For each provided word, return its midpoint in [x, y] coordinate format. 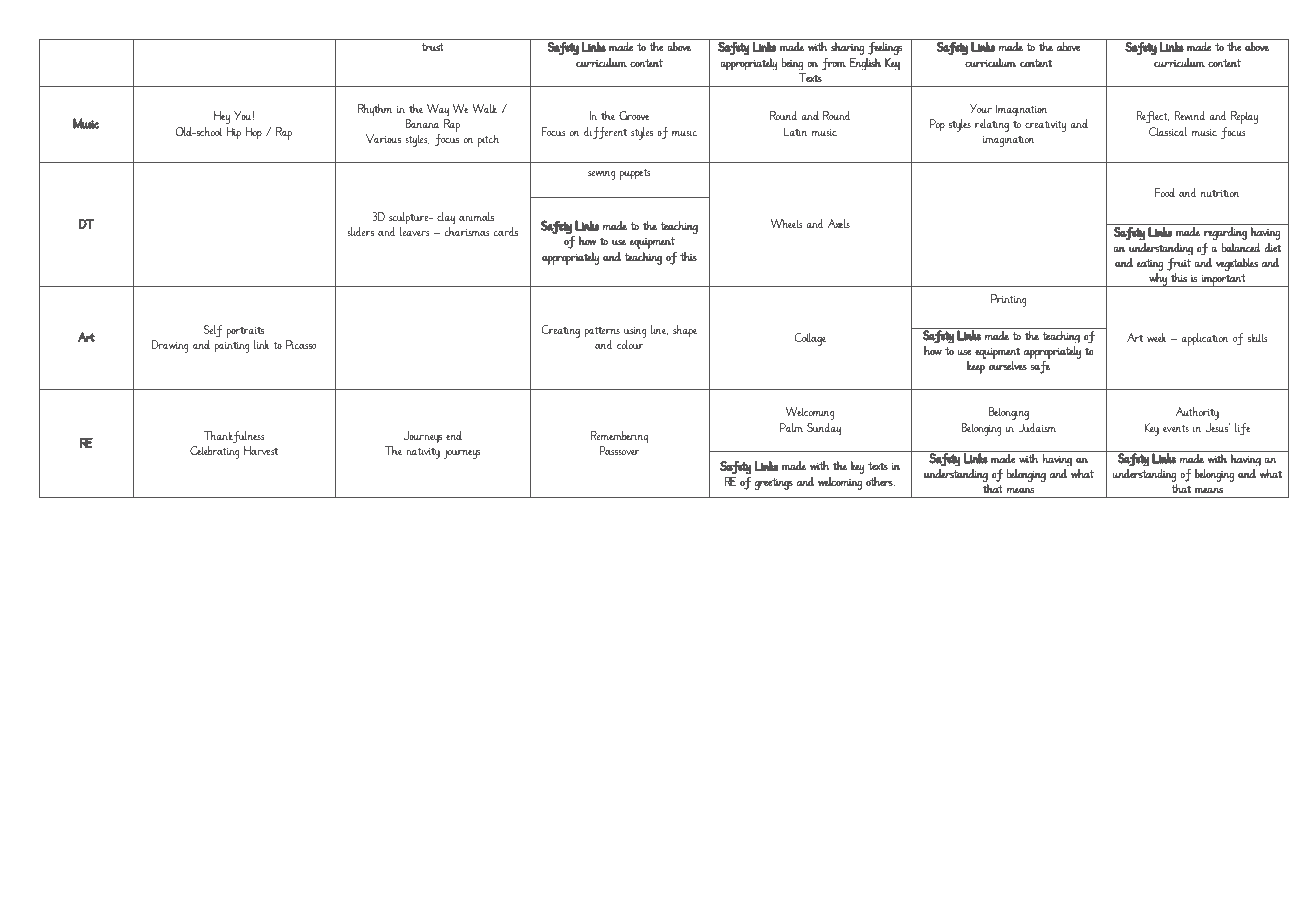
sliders [360, 231]
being [792, 64]
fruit [1179, 264]
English [865, 64]
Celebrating [215, 452]
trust [432, 47]
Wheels [787, 223]
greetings [774, 484]
